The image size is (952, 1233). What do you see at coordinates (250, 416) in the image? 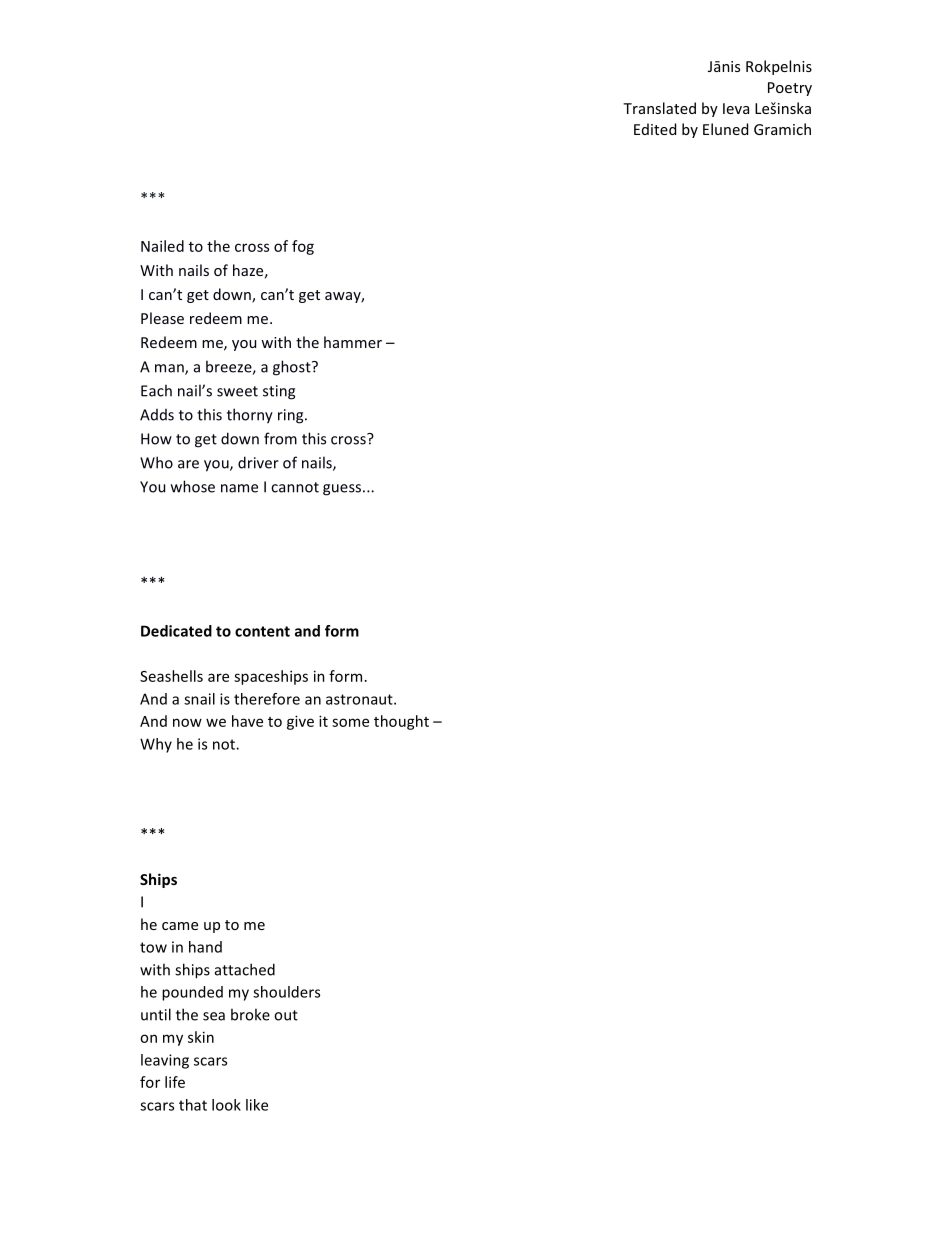
I see `thorny` at bounding box center [250, 416].
